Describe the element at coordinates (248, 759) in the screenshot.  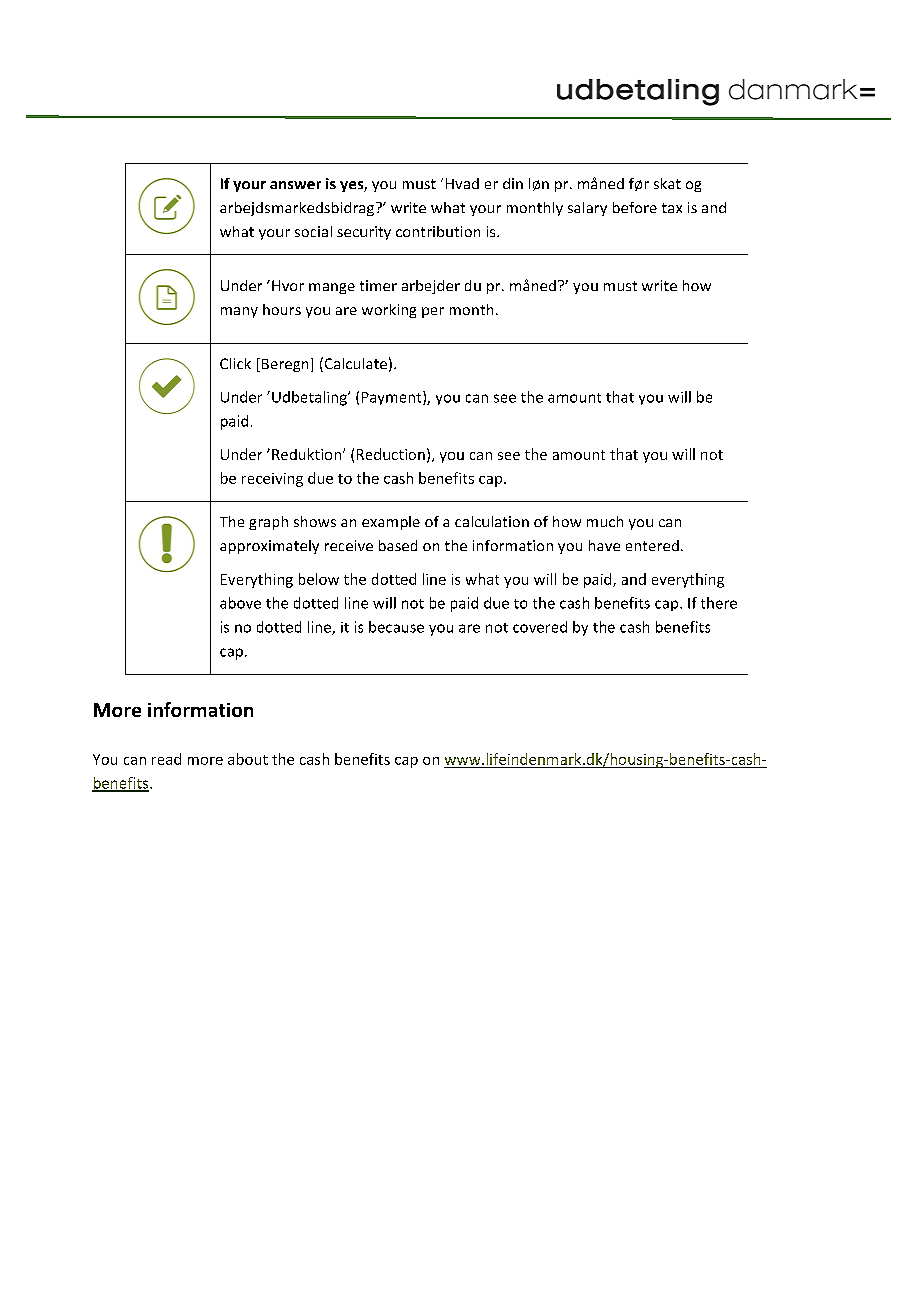
I see `about` at that location.
